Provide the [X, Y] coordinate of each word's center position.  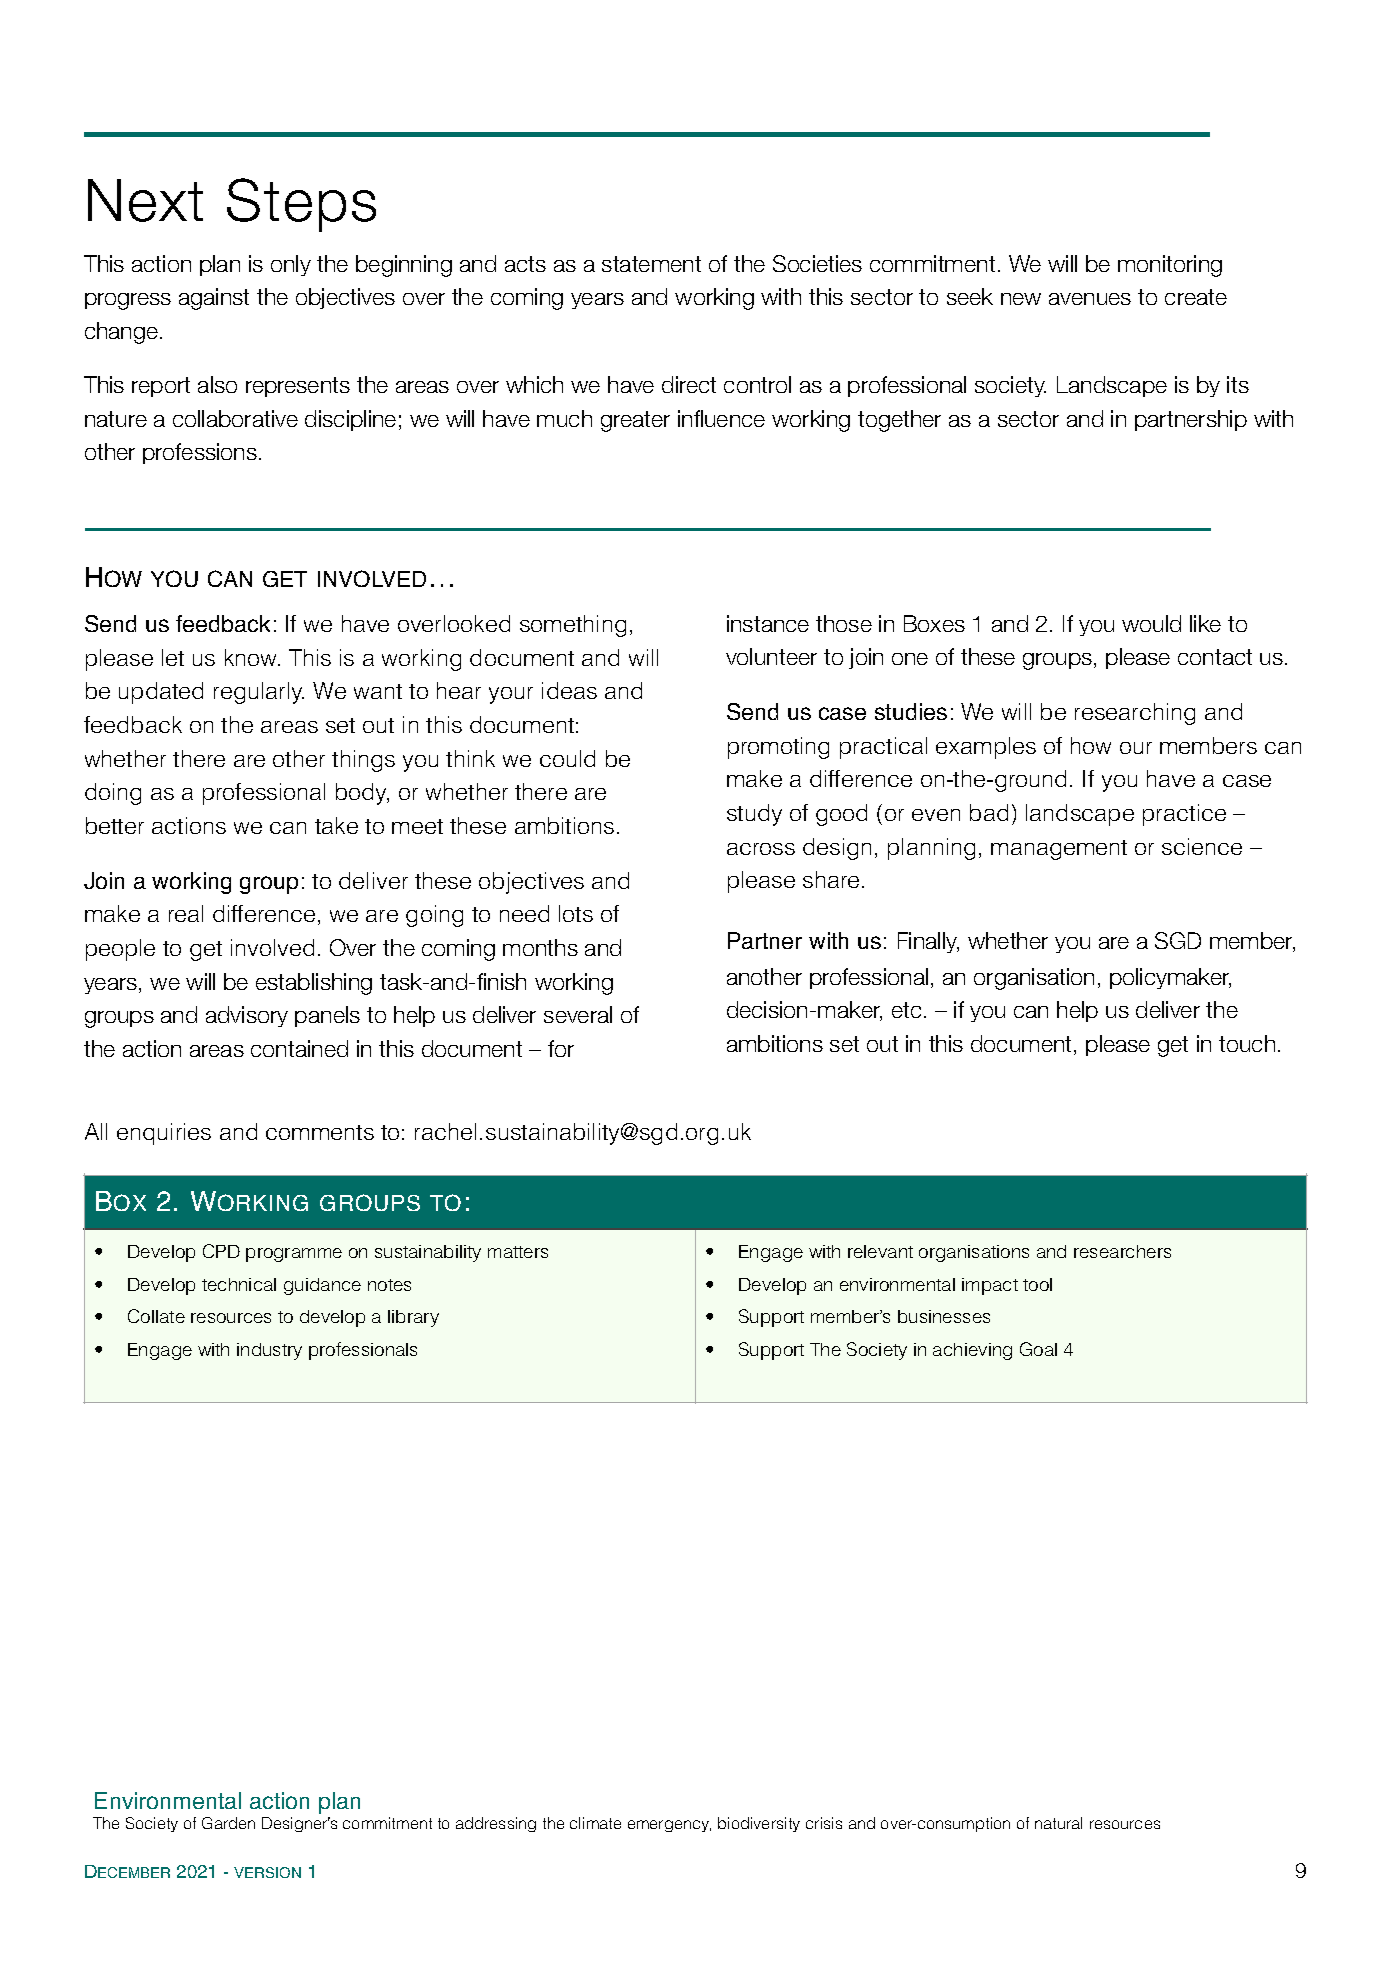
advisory [247, 1016]
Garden [228, 1823]
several [578, 1014]
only [291, 265]
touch [1247, 1043]
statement [651, 264]
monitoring [1170, 266]
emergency [669, 1826]
